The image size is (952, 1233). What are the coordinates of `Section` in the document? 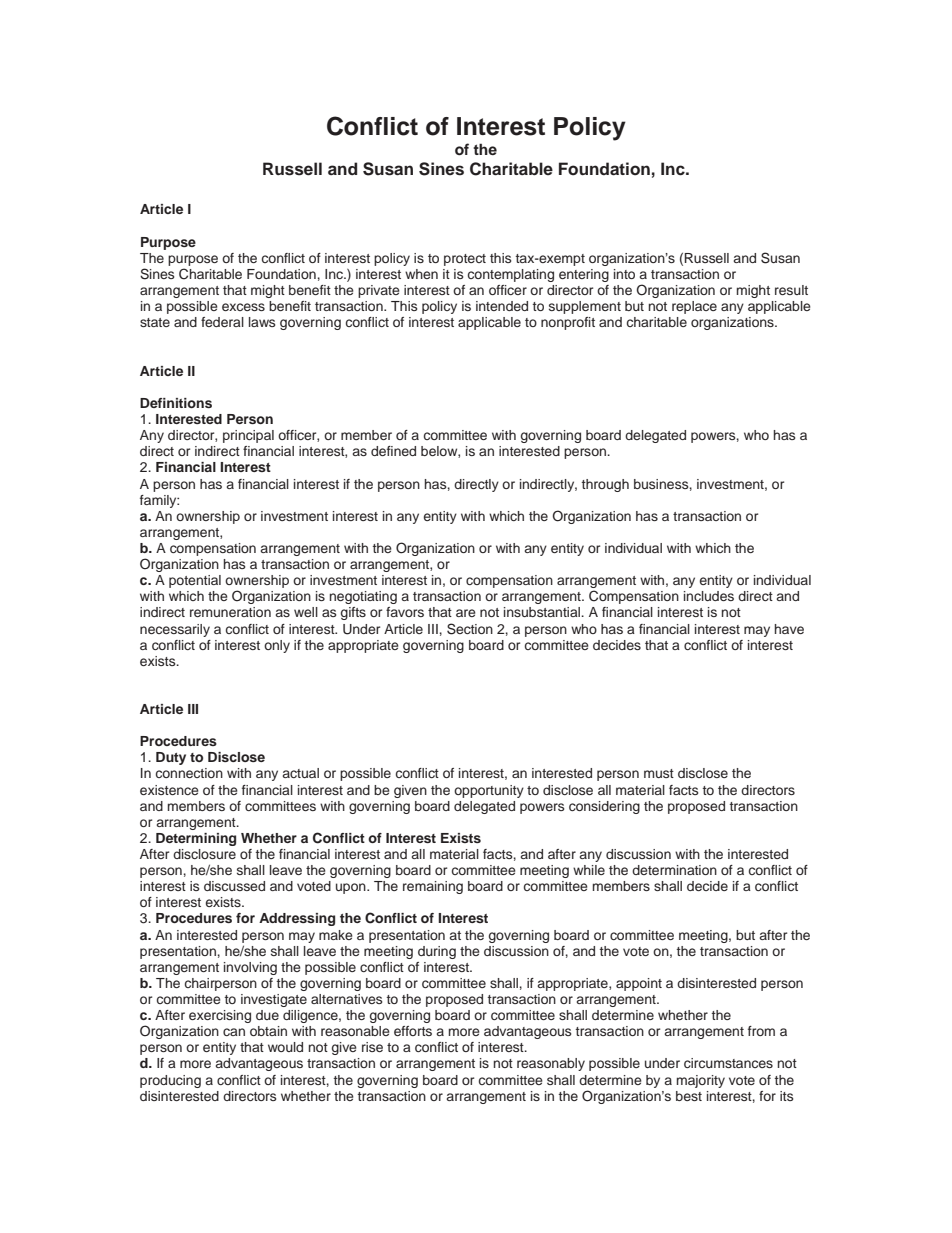 It's located at (470, 629).
